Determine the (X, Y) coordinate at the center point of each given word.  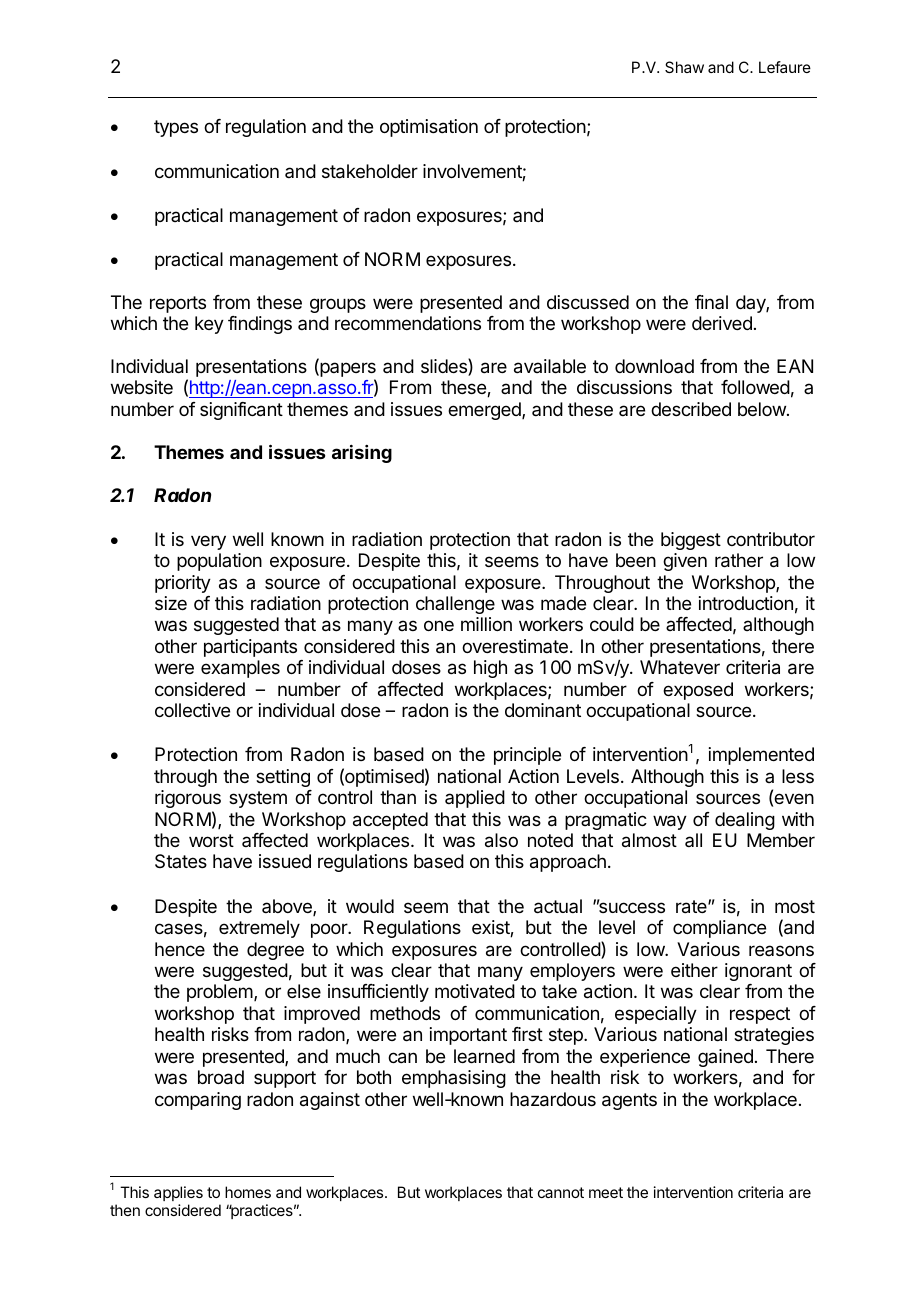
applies (178, 1193)
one (439, 625)
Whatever (680, 667)
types (176, 128)
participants (250, 648)
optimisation (429, 128)
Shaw (684, 67)
